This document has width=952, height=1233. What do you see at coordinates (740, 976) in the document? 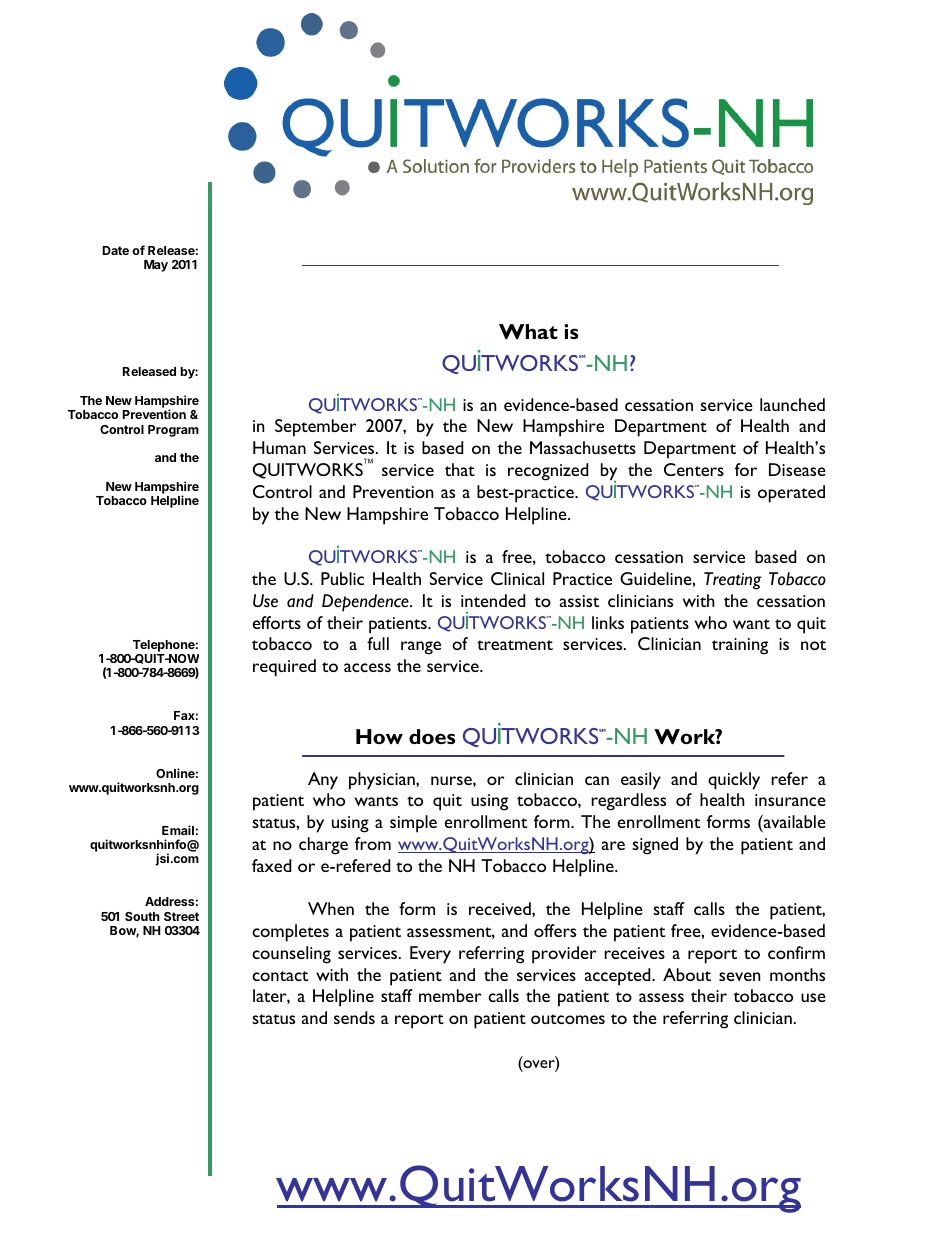
I see `seven` at bounding box center [740, 976].
